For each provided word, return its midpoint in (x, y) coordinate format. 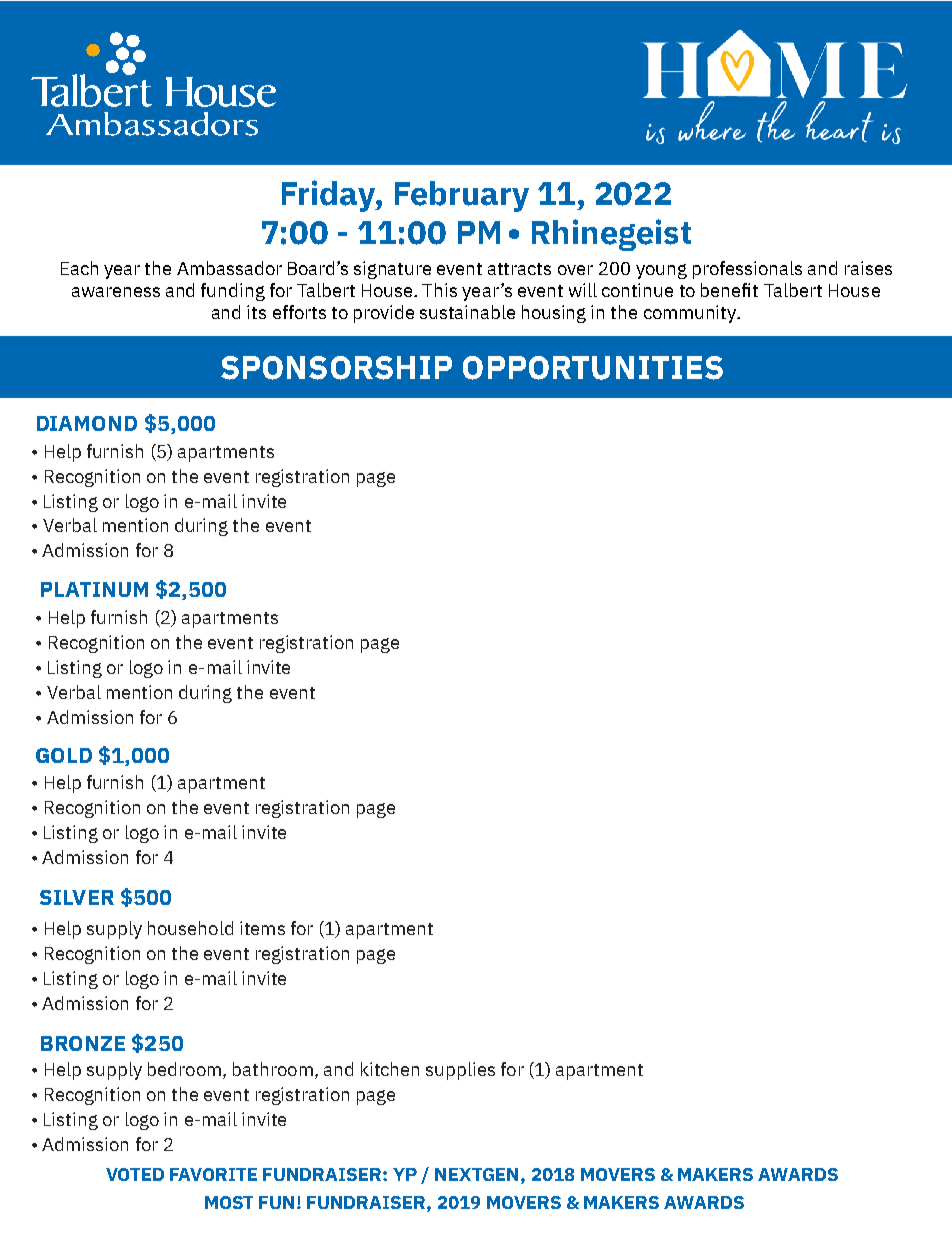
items (262, 928)
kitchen (390, 1069)
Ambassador (229, 268)
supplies (460, 1071)
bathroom (273, 1069)
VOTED (135, 1174)
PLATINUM (94, 589)
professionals (747, 270)
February (462, 196)
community (691, 314)
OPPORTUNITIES (593, 368)
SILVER (77, 897)
